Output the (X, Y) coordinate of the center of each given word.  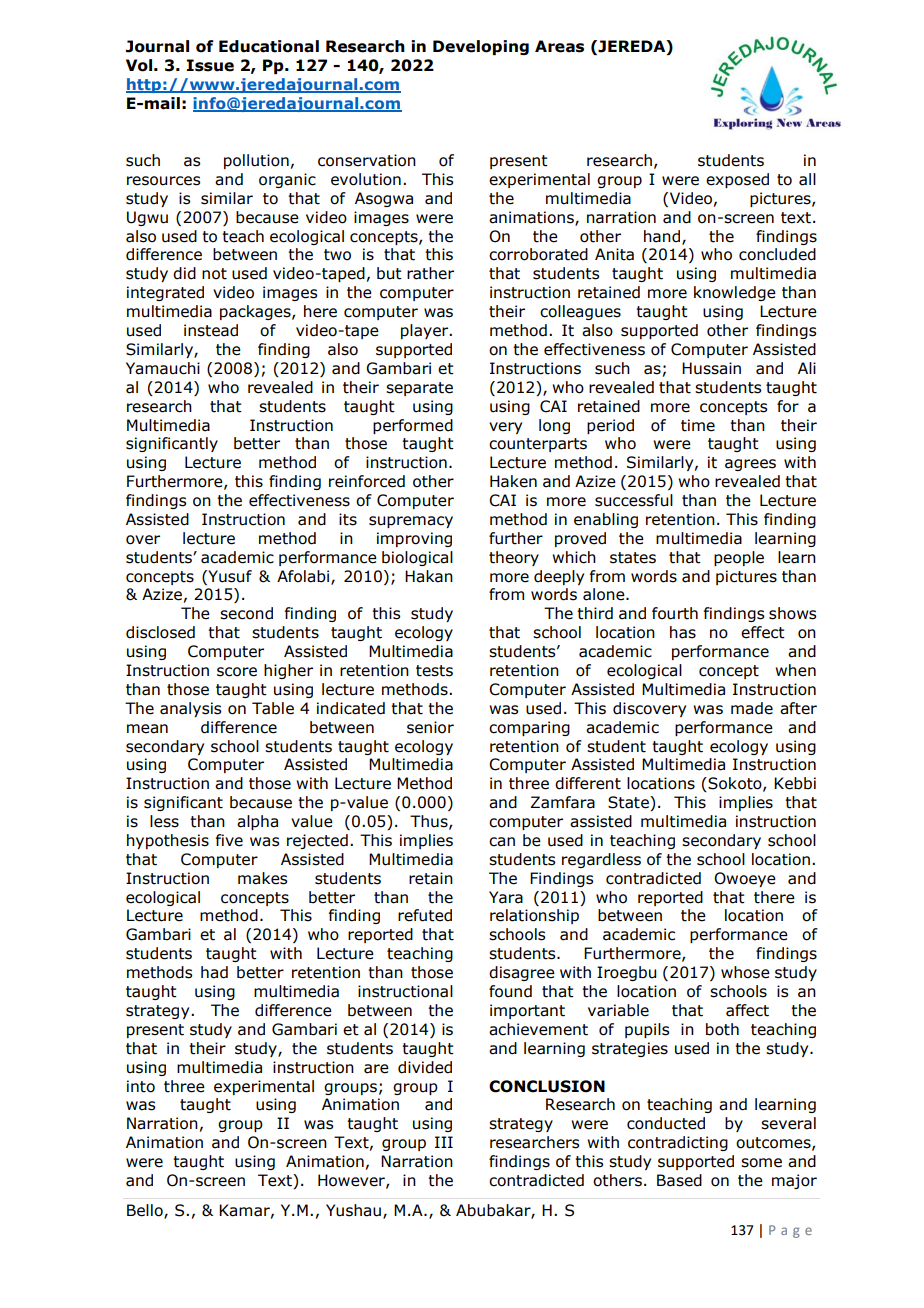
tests (434, 671)
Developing (481, 47)
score (237, 672)
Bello (146, 1211)
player (426, 331)
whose (745, 972)
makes (262, 878)
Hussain (711, 368)
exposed (737, 180)
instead (211, 330)
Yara (506, 897)
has (683, 632)
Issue (210, 65)
